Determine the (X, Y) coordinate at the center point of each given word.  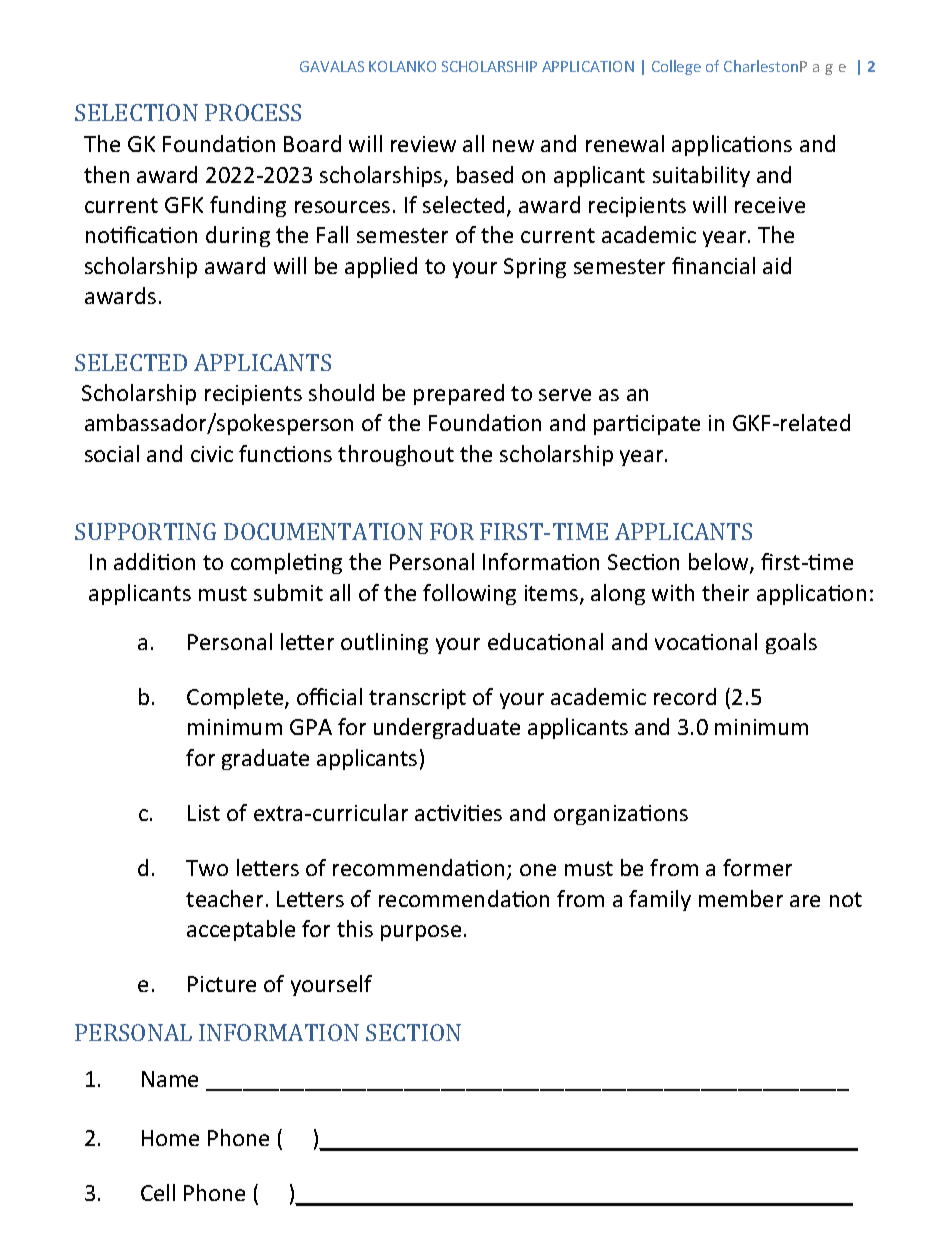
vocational (706, 641)
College (676, 67)
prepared (459, 394)
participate (647, 425)
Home (170, 1138)
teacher (224, 898)
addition (154, 561)
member (741, 898)
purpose (421, 933)
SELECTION (136, 112)
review (423, 144)
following (469, 594)
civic (212, 454)
